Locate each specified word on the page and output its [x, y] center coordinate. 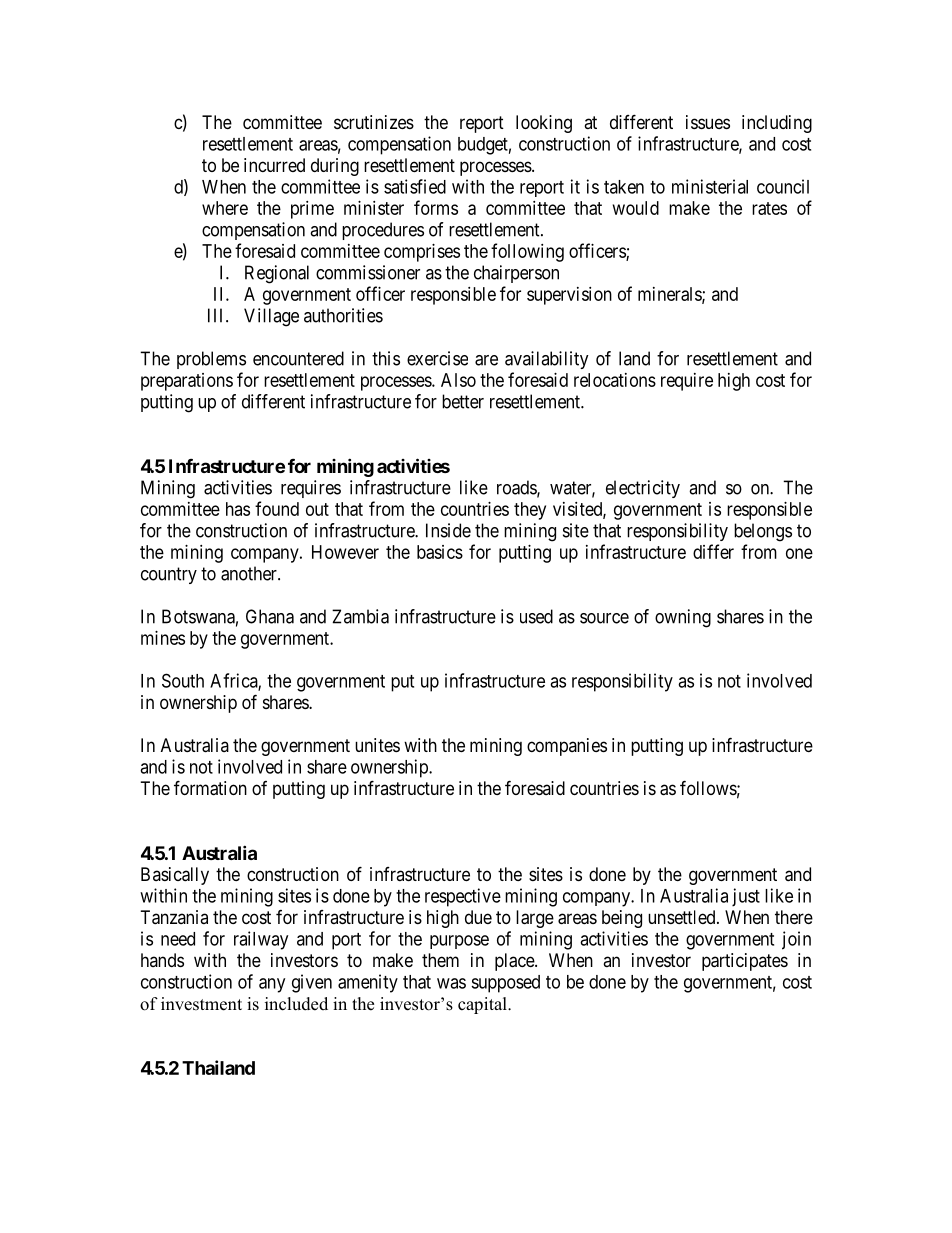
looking [544, 124]
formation [210, 788]
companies [567, 747]
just [746, 897]
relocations [615, 380]
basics [440, 552]
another [250, 573]
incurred [274, 165]
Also [458, 380]
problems [211, 360]
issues [708, 122]
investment [201, 1004]
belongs [763, 532]
